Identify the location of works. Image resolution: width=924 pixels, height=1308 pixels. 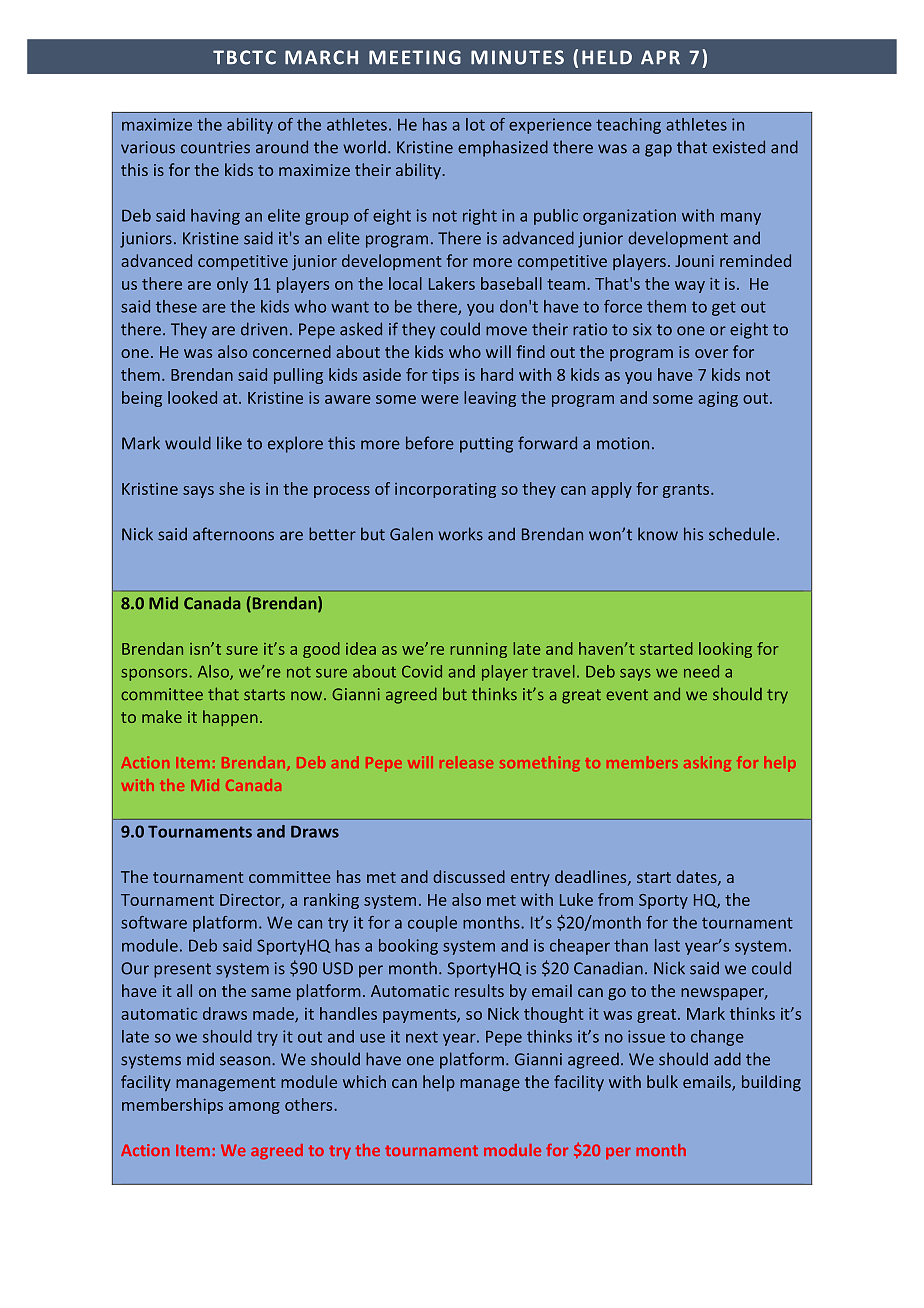
(460, 534).
